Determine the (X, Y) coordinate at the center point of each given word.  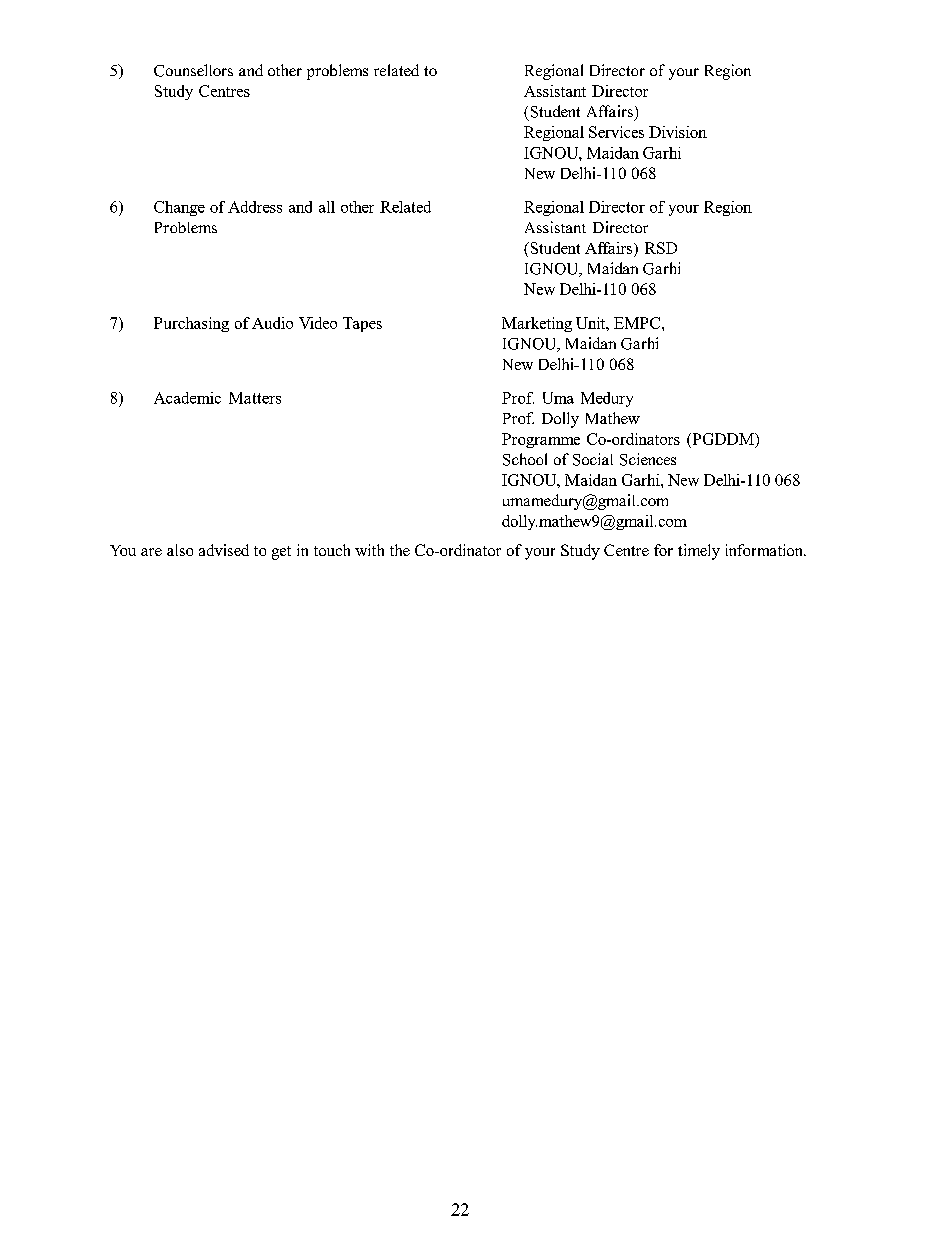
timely (699, 552)
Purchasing (191, 324)
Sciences (648, 459)
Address (255, 207)
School (525, 459)
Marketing (537, 324)
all (327, 207)
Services (616, 132)
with (369, 550)
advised (224, 550)
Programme (541, 440)
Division (678, 132)
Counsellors (193, 70)
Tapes (362, 324)
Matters (255, 398)
